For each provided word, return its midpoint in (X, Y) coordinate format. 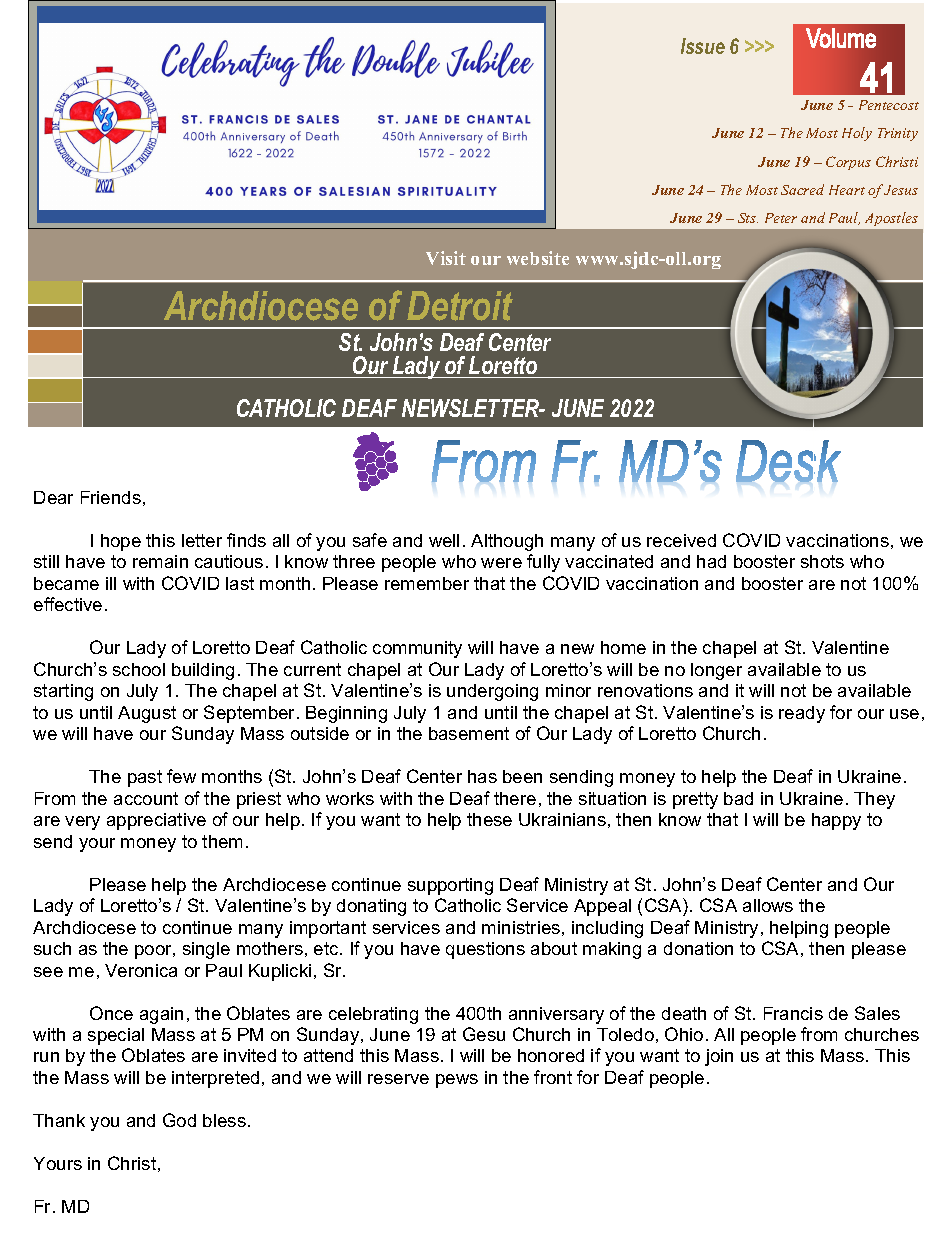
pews (457, 1081)
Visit (446, 258)
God (179, 1120)
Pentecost (889, 105)
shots (822, 561)
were (501, 563)
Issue (703, 46)
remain (160, 561)
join (719, 1057)
